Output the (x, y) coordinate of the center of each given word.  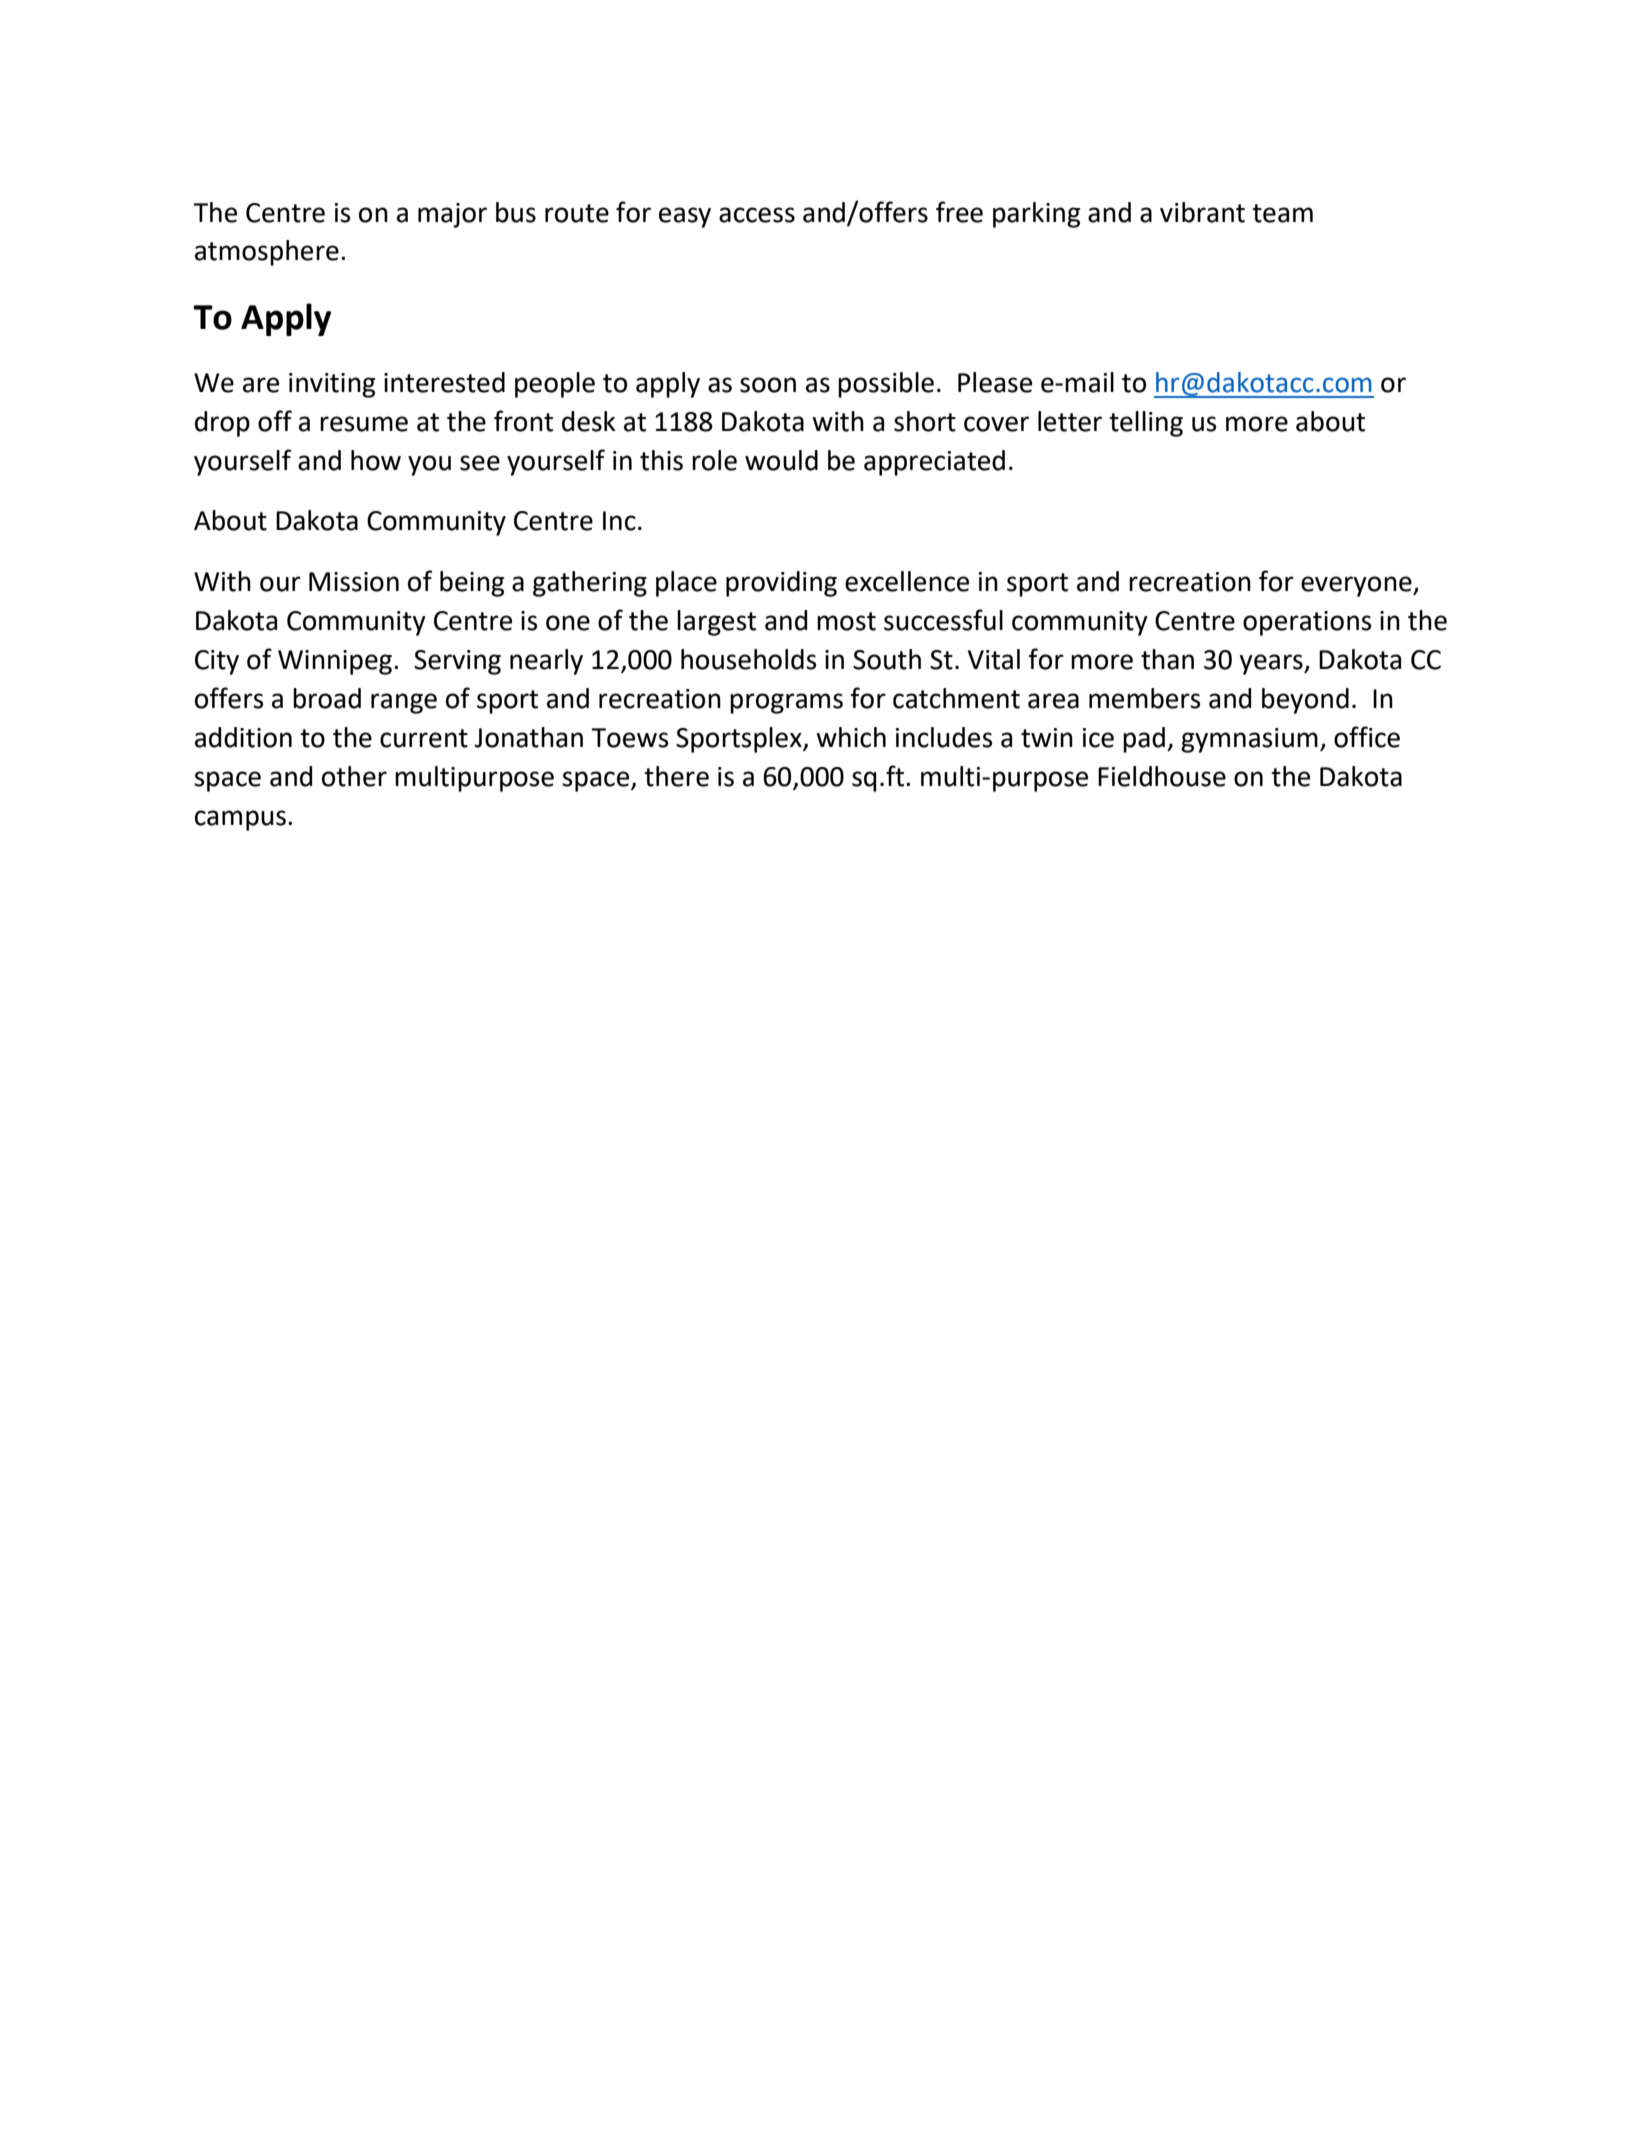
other (354, 776)
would (781, 460)
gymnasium (1249, 740)
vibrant (1202, 212)
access (757, 215)
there (676, 776)
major (452, 215)
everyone (1357, 586)
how (376, 460)
